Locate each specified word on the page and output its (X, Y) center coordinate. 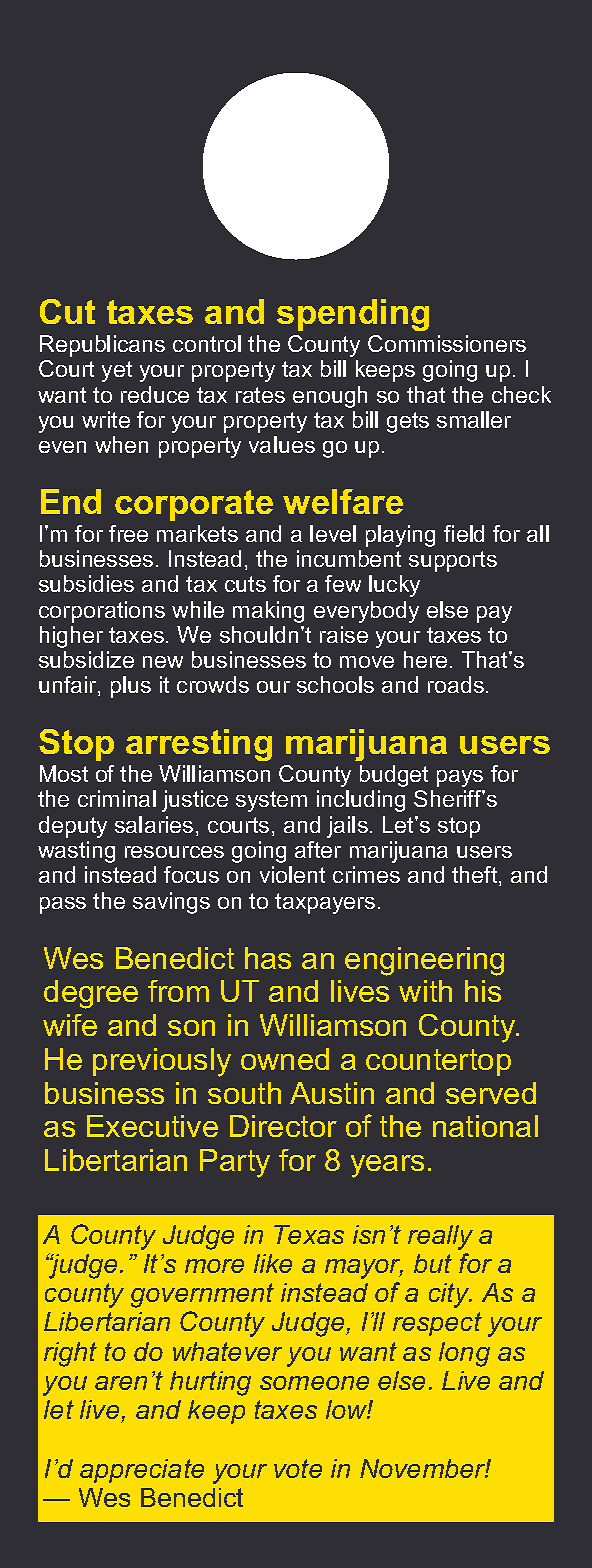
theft (476, 876)
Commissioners (447, 343)
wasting (76, 852)
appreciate (142, 1471)
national (485, 1126)
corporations (102, 612)
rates (260, 395)
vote (298, 1468)
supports (453, 561)
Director (283, 1126)
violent (292, 874)
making (268, 612)
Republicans (102, 346)
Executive (152, 1126)
